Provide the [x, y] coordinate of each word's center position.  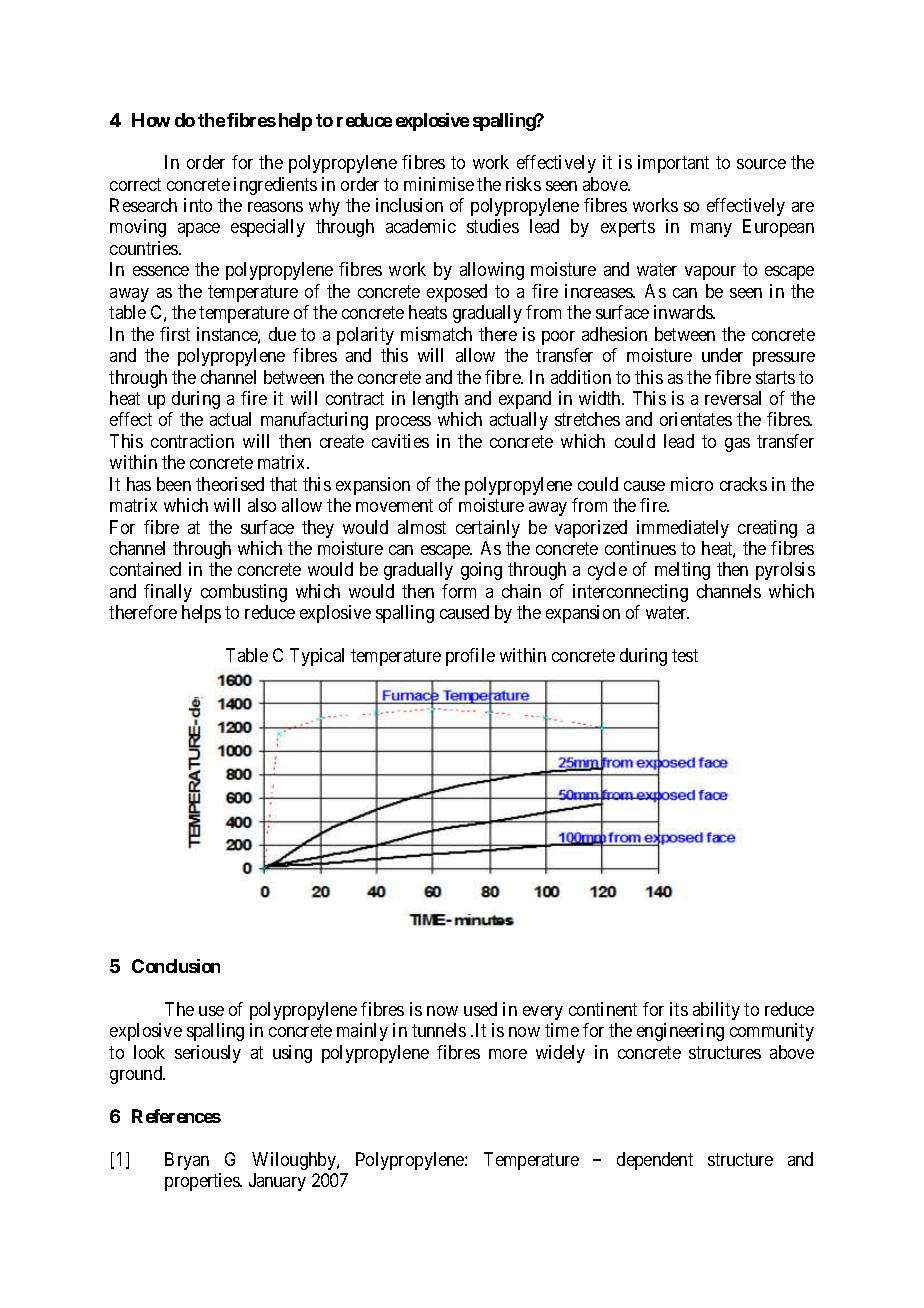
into [198, 205]
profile [470, 657]
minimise [439, 184]
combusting [244, 593]
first [175, 334]
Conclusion [176, 966]
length [435, 400]
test [685, 655]
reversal [733, 398]
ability [716, 1011]
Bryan [187, 1161]
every [543, 1013]
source [761, 164]
